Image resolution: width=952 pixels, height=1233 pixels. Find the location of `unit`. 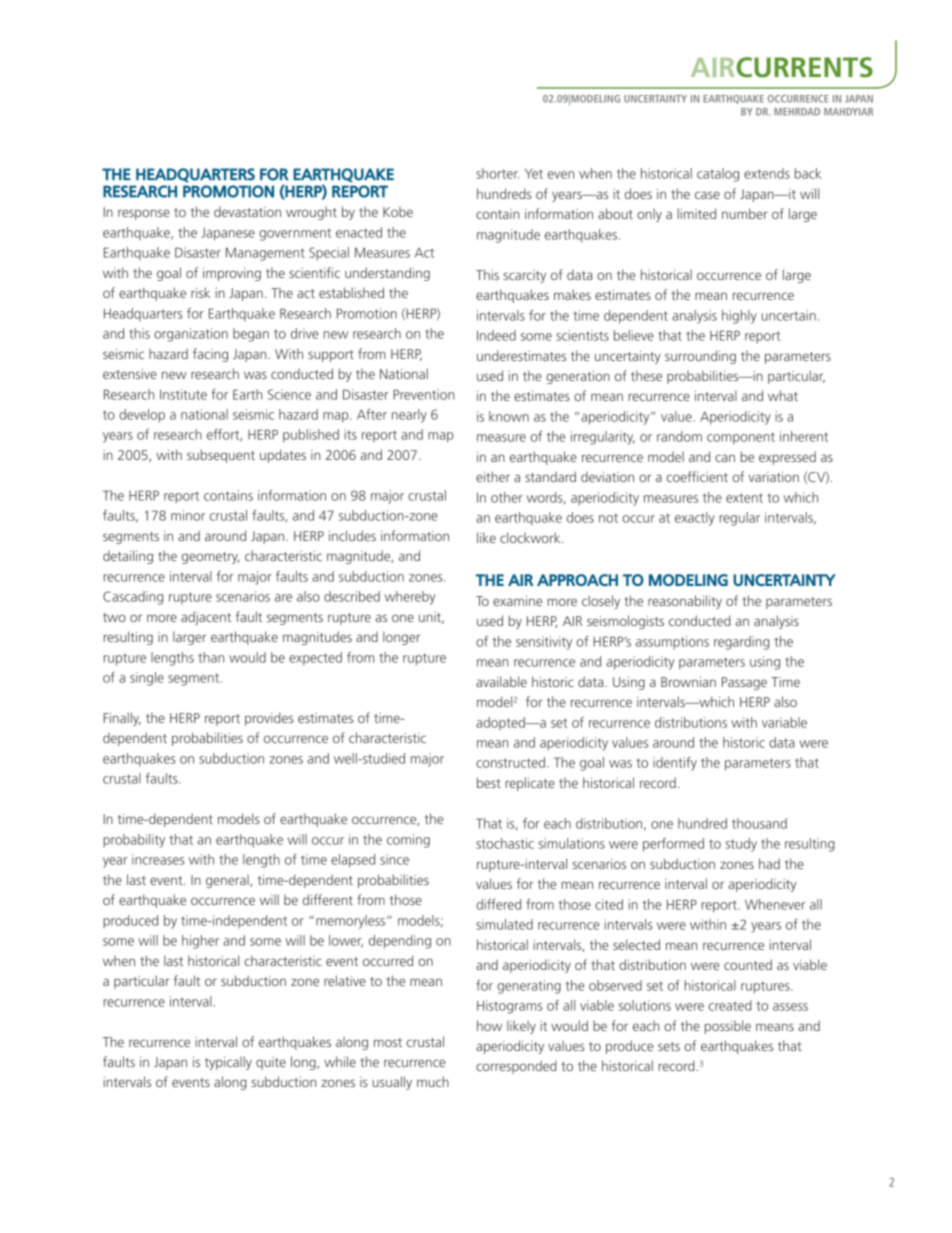

unit is located at coordinates (431, 618).
